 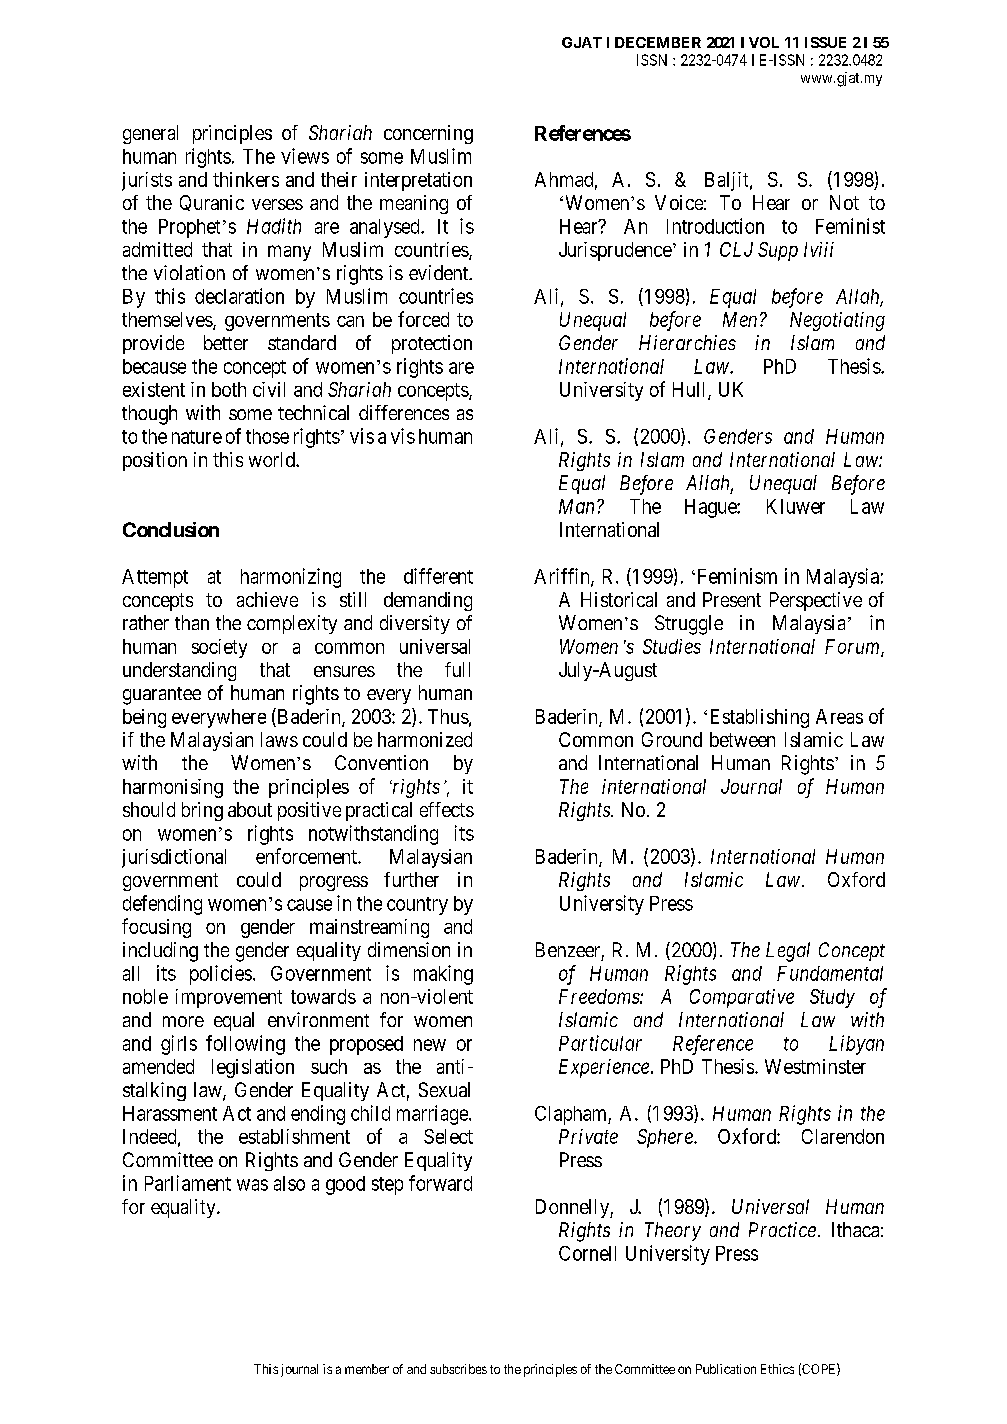 What do you see at coordinates (438, 576) in the screenshot?
I see `different` at bounding box center [438, 576].
